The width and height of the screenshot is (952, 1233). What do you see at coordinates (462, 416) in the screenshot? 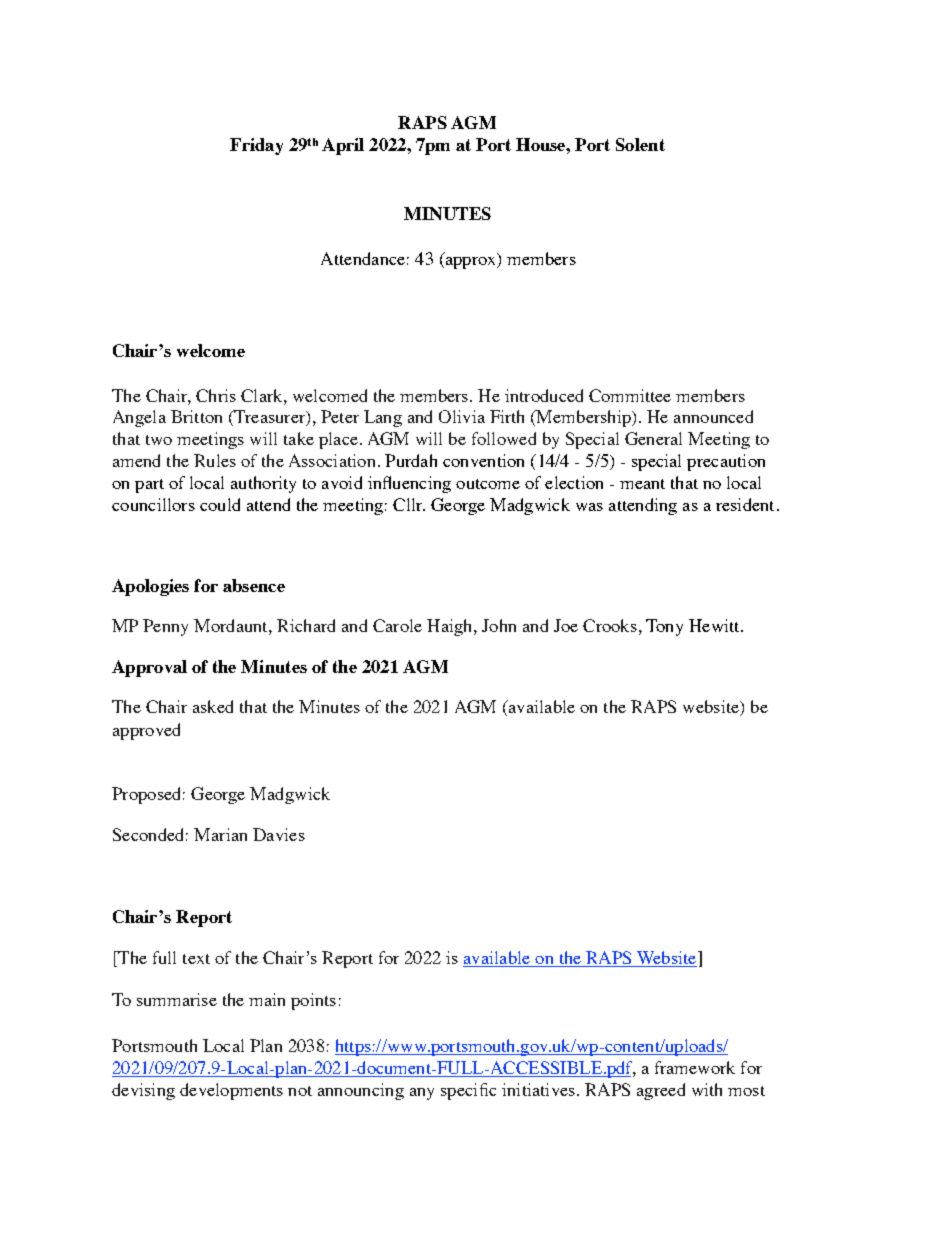
I see `Olivia` at bounding box center [462, 416].
